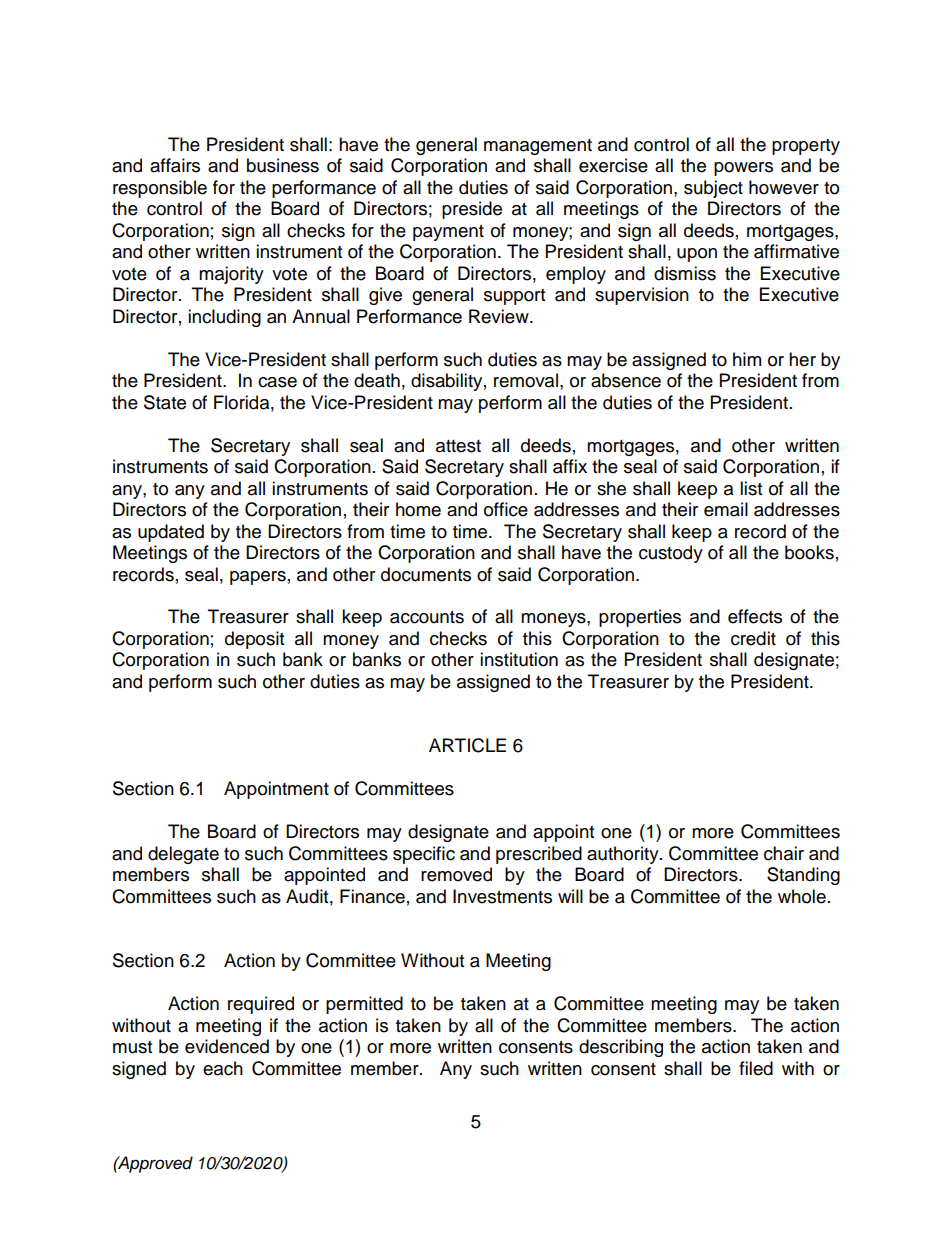 The height and width of the screenshot is (1233, 952). I want to click on management, so click(538, 147).
